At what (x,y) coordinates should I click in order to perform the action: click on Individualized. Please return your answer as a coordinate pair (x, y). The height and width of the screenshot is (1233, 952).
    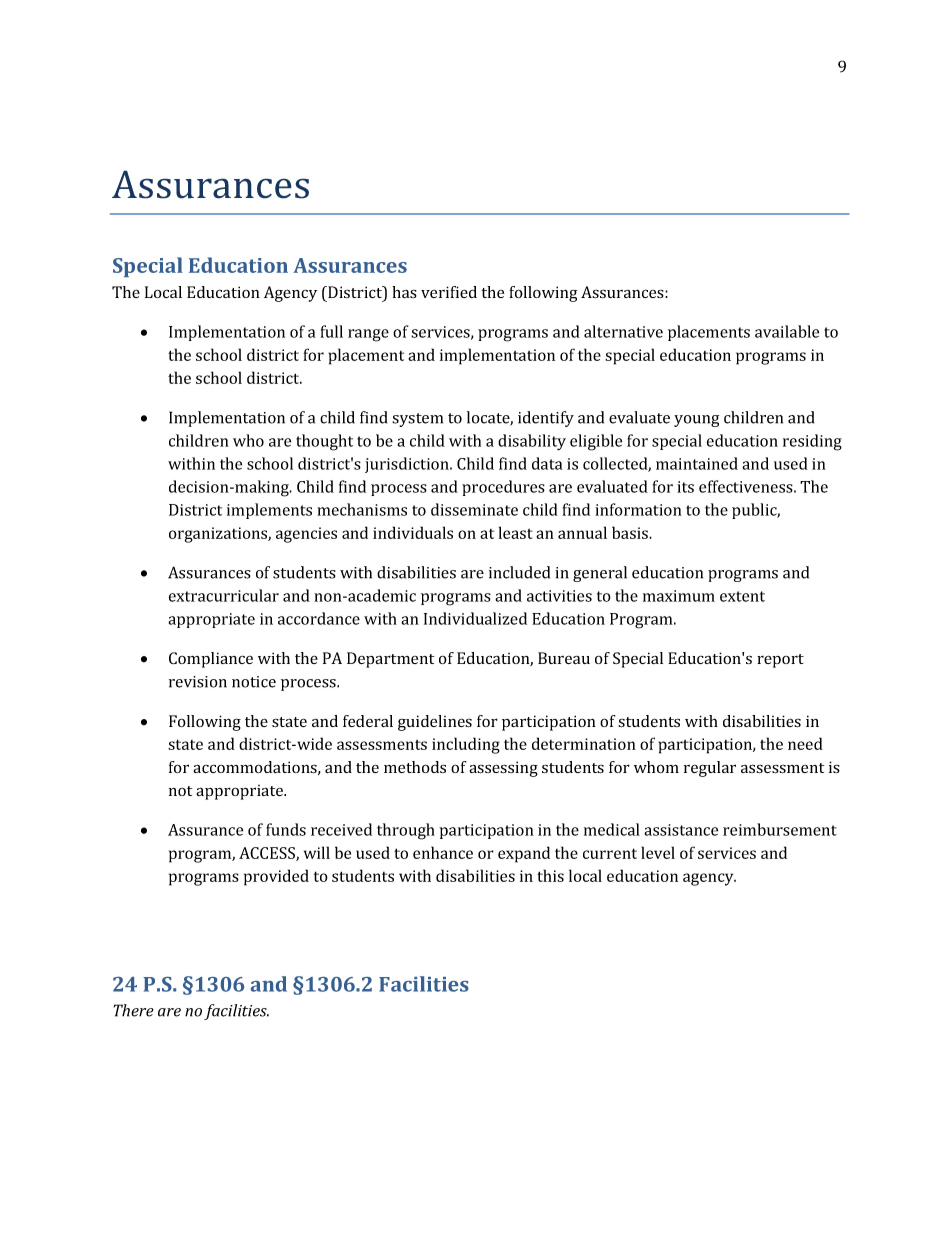
    Looking at the image, I should click on (475, 618).
